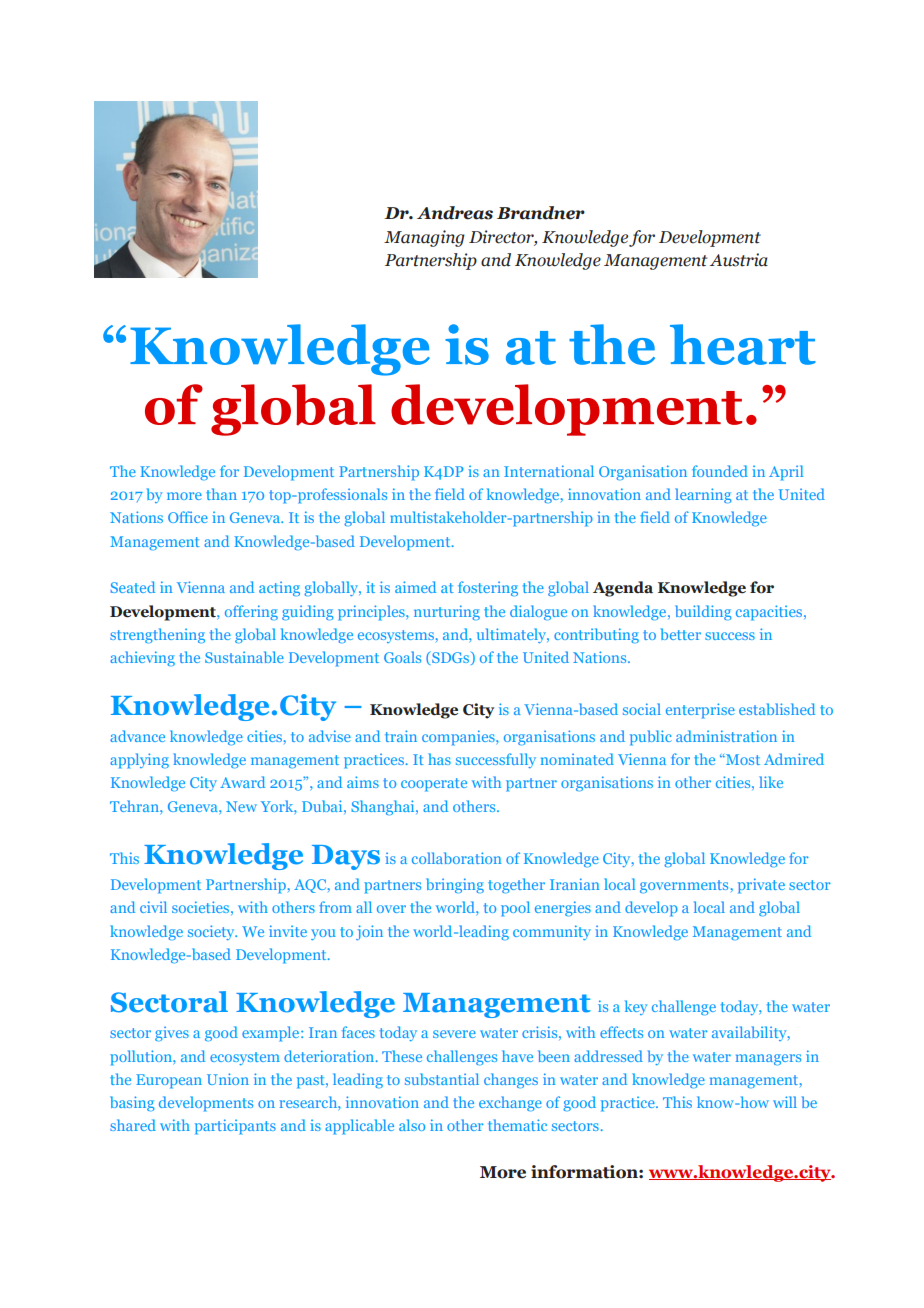 The width and height of the document is (924, 1308). What do you see at coordinates (434, 785) in the document?
I see `cooperate` at bounding box center [434, 785].
